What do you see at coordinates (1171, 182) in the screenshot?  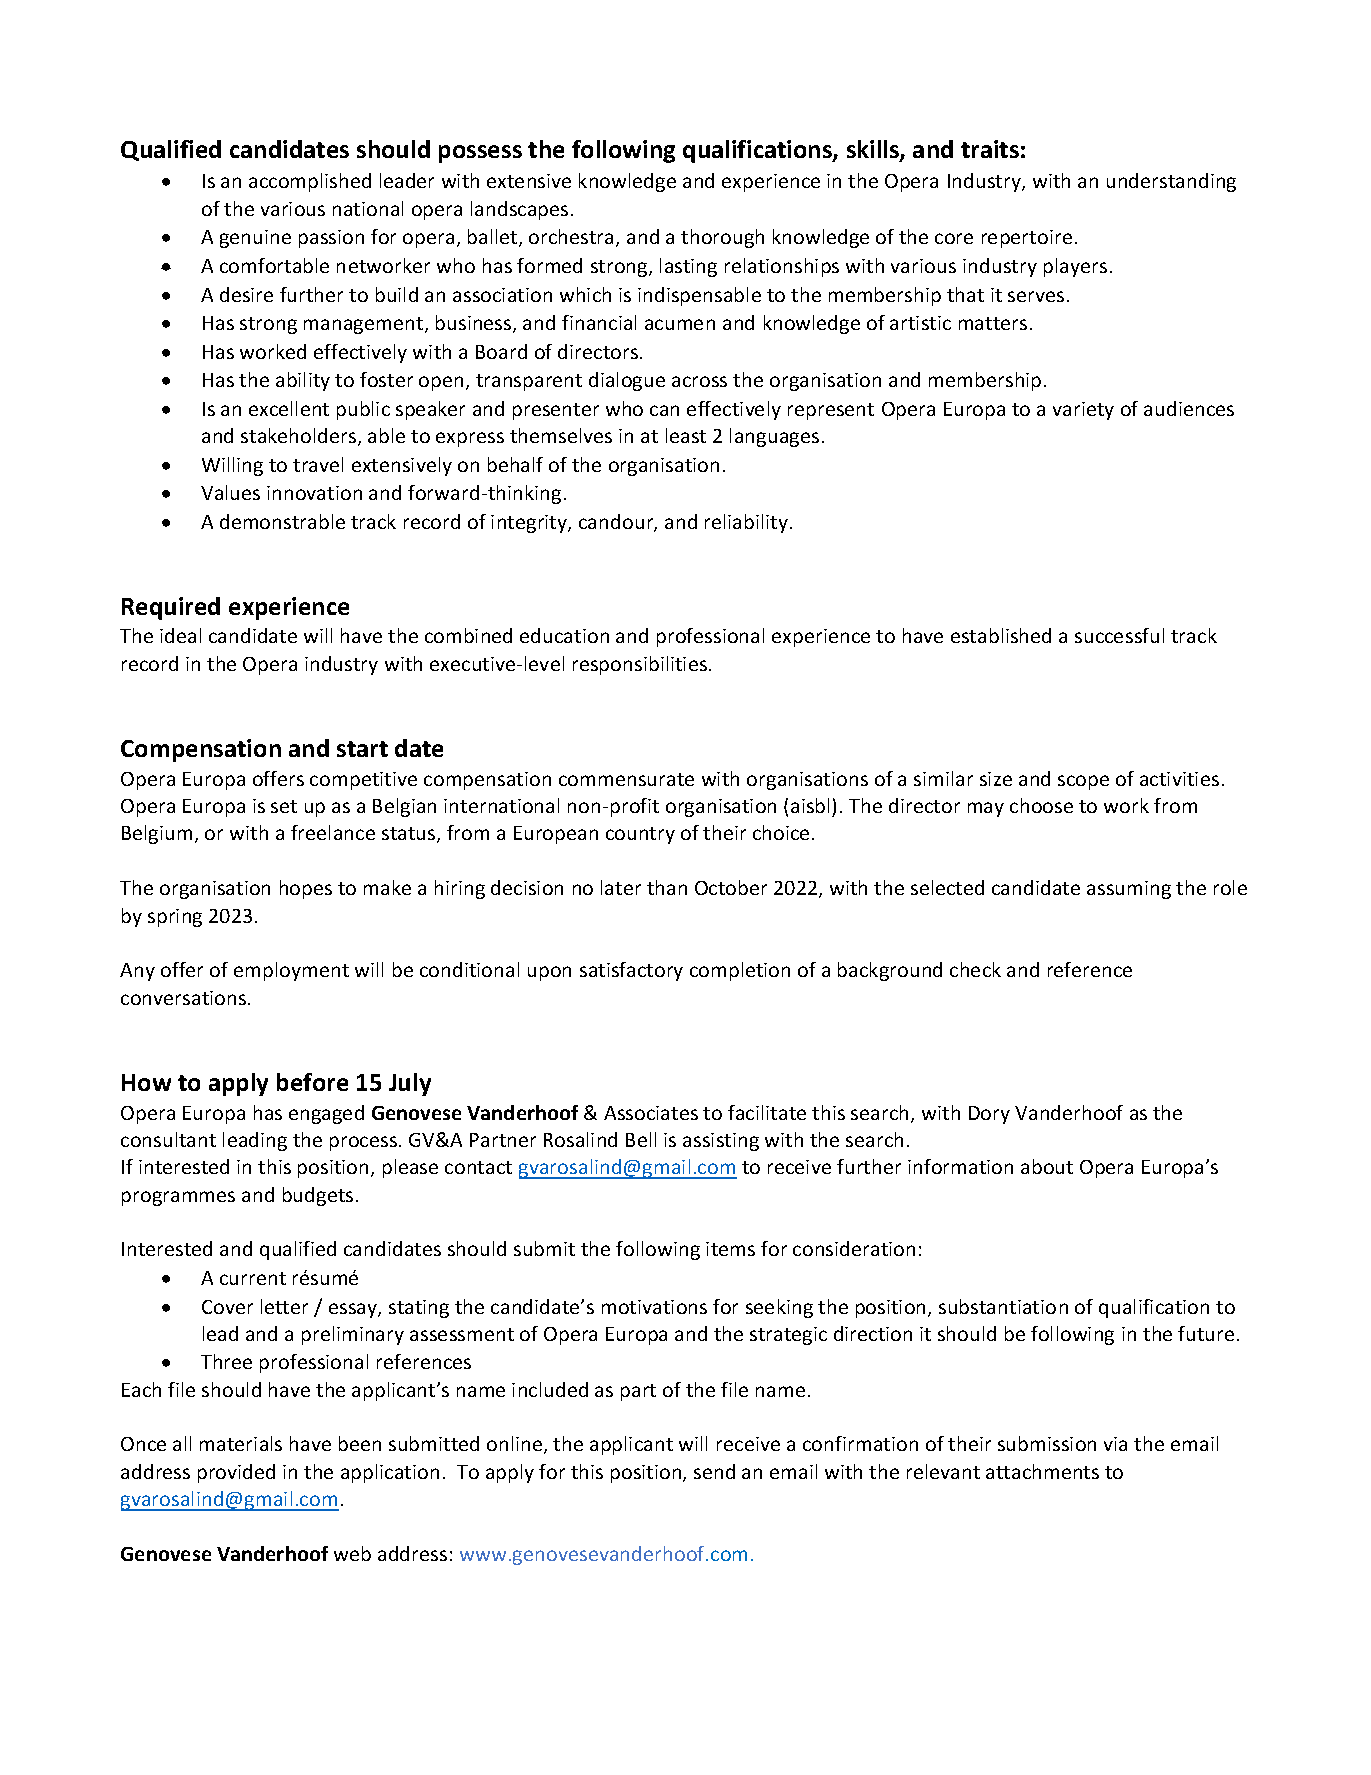 I see `understanding` at bounding box center [1171, 182].
